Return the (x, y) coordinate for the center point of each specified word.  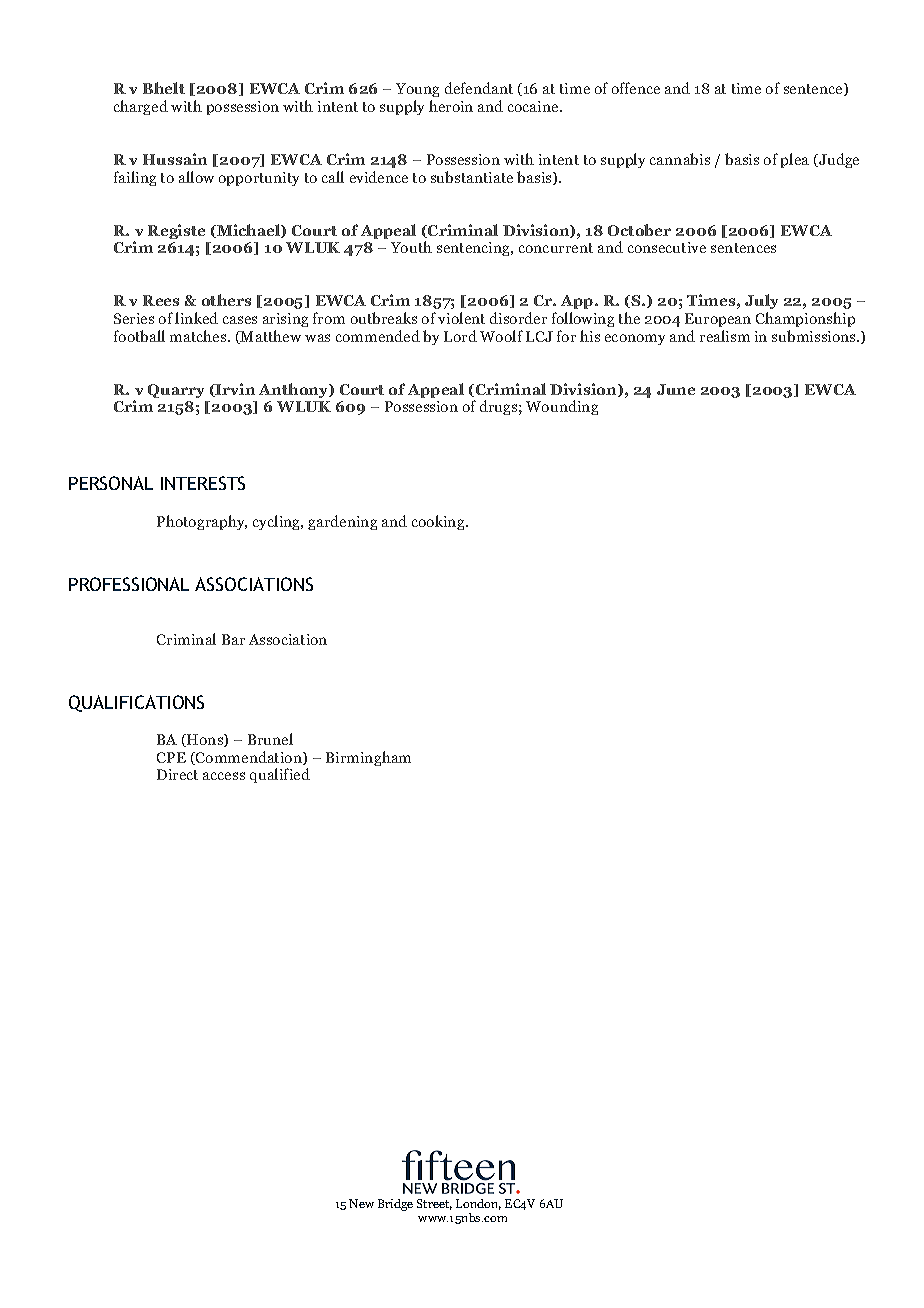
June (676, 389)
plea (795, 160)
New (361, 1203)
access (224, 776)
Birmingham (368, 758)
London (478, 1204)
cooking (439, 522)
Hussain (175, 159)
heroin (451, 106)
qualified (280, 775)
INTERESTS (203, 483)
